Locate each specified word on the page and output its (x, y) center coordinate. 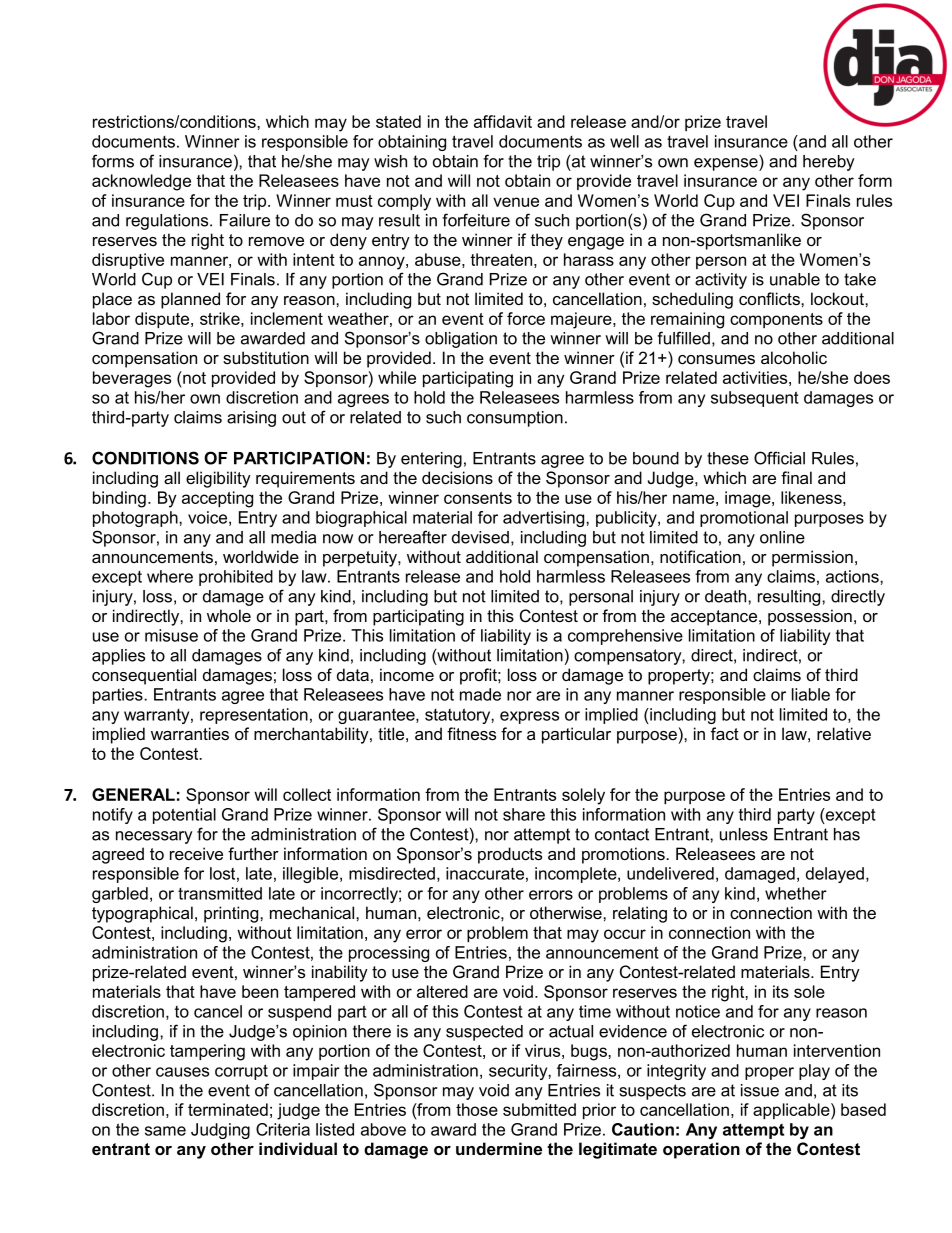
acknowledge (141, 182)
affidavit (503, 121)
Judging (220, 1131)
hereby (829, 163)
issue (760, 1090)
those (477, 1109)
